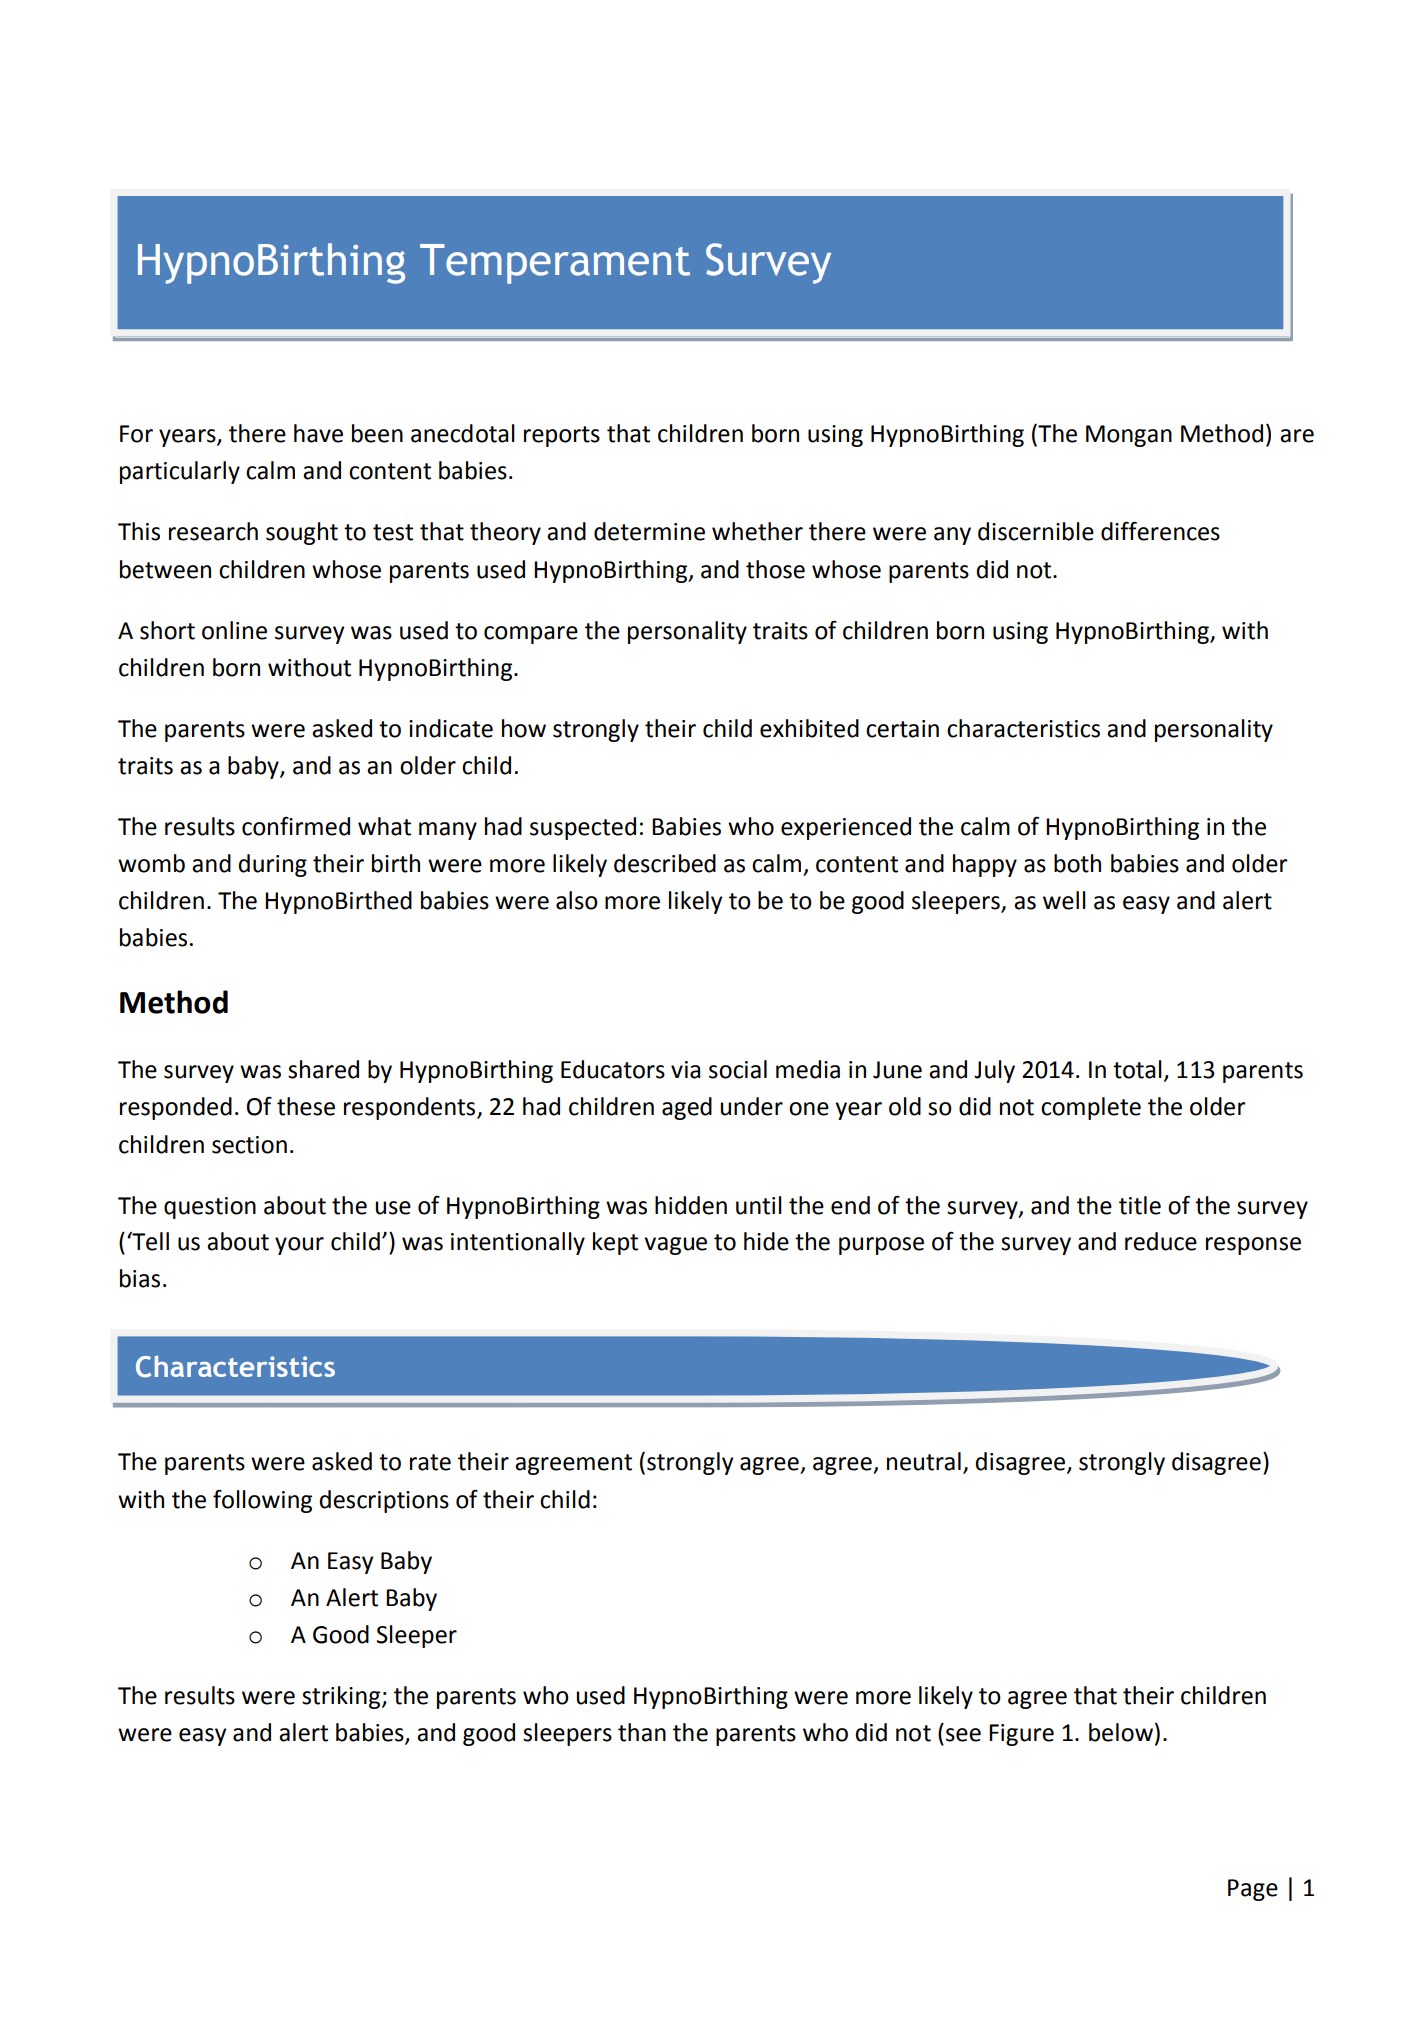 Image resolution: width=1428 pixels, height=2020 pixels. What do you see at coordinates (1160, 531) in the screenshot?
I see `differences` at bounding box center [1160, 531].
